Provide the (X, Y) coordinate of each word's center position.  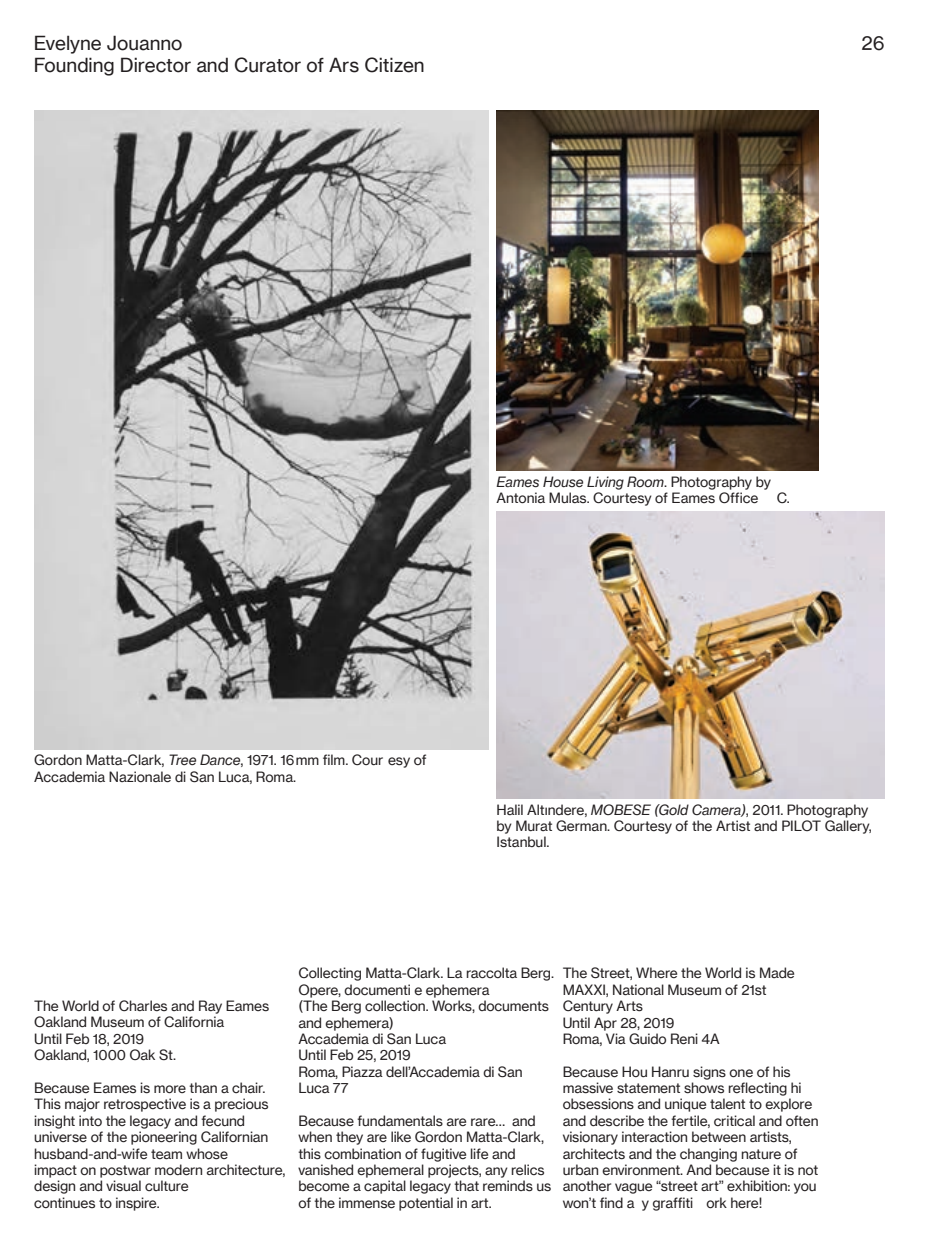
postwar (125, 1171)
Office (738, 498)
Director (156, 65)
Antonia (520, 498)
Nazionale (140, 777)
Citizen (394, 65)
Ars (344, 65)
